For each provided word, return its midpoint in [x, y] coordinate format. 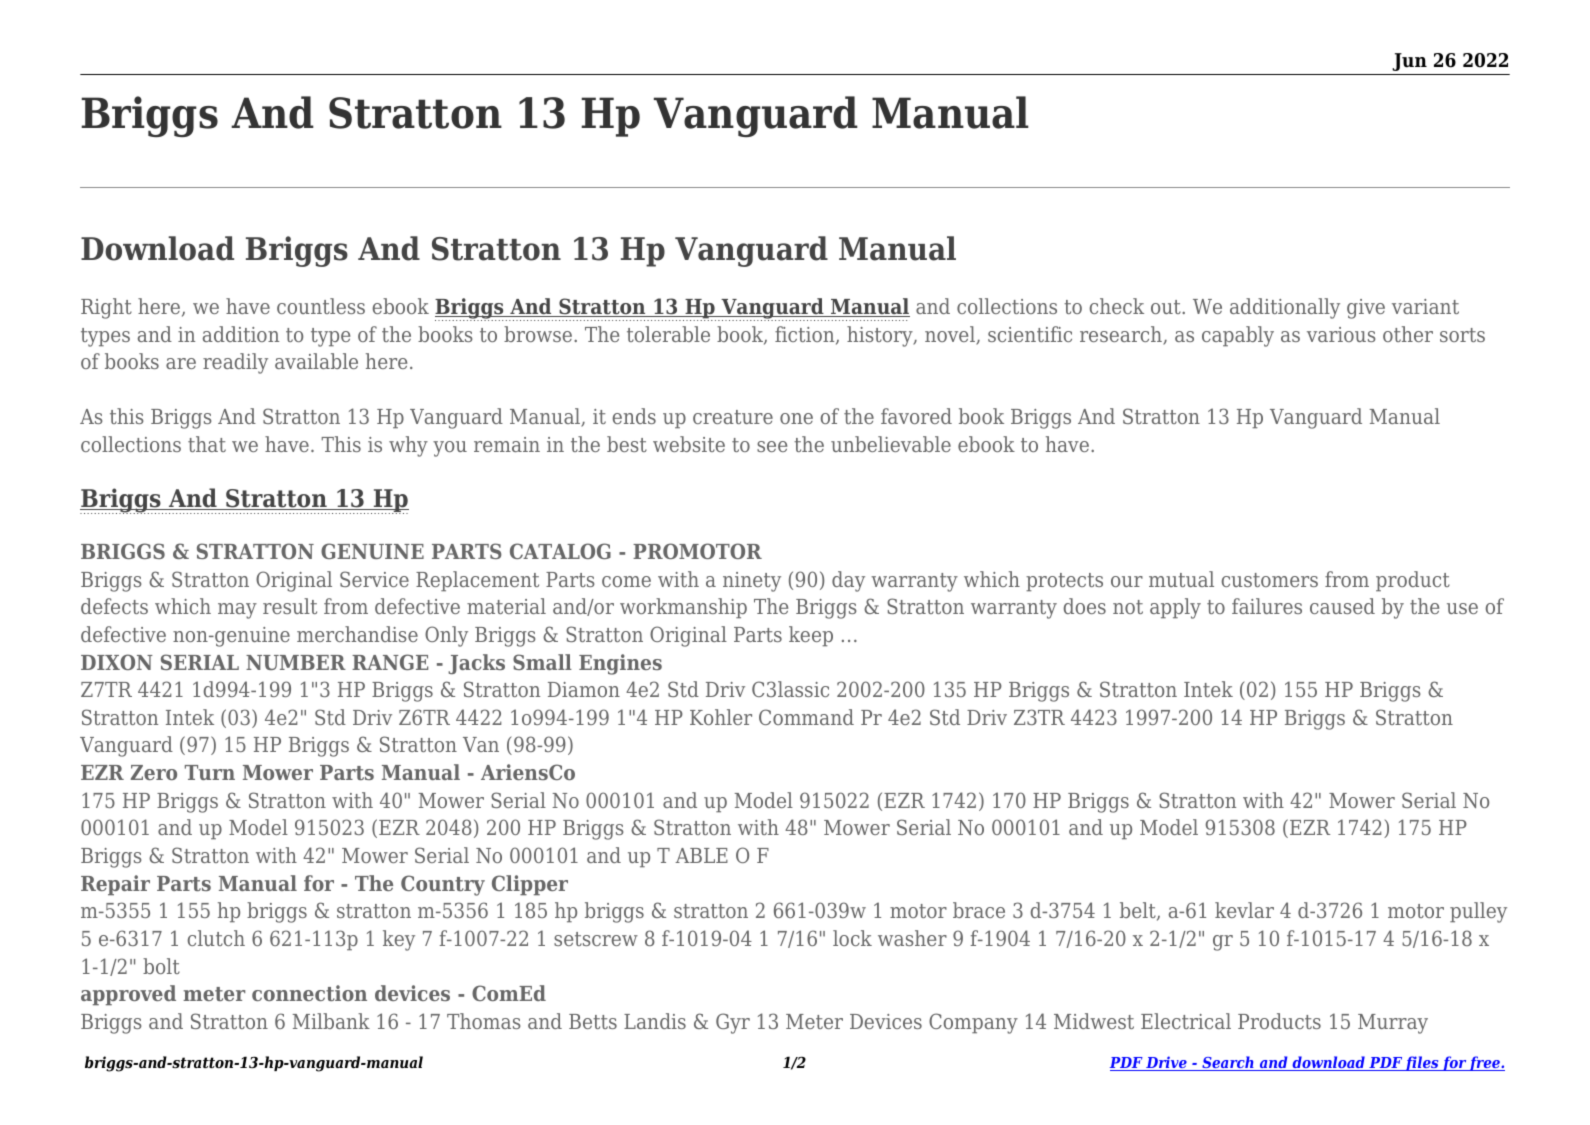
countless [321, 306]
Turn [210, 772]
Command [806, 717]
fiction [806, 335]
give [1366, 309]
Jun [1409, 62]
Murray [1393, 1024]
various [1341, 334]
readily [235, 363]
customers [1270, 580]
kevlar [1244, 910]
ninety [752, 582]
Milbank [331, 1021]
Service [374, 579]
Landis [655, 1021]
